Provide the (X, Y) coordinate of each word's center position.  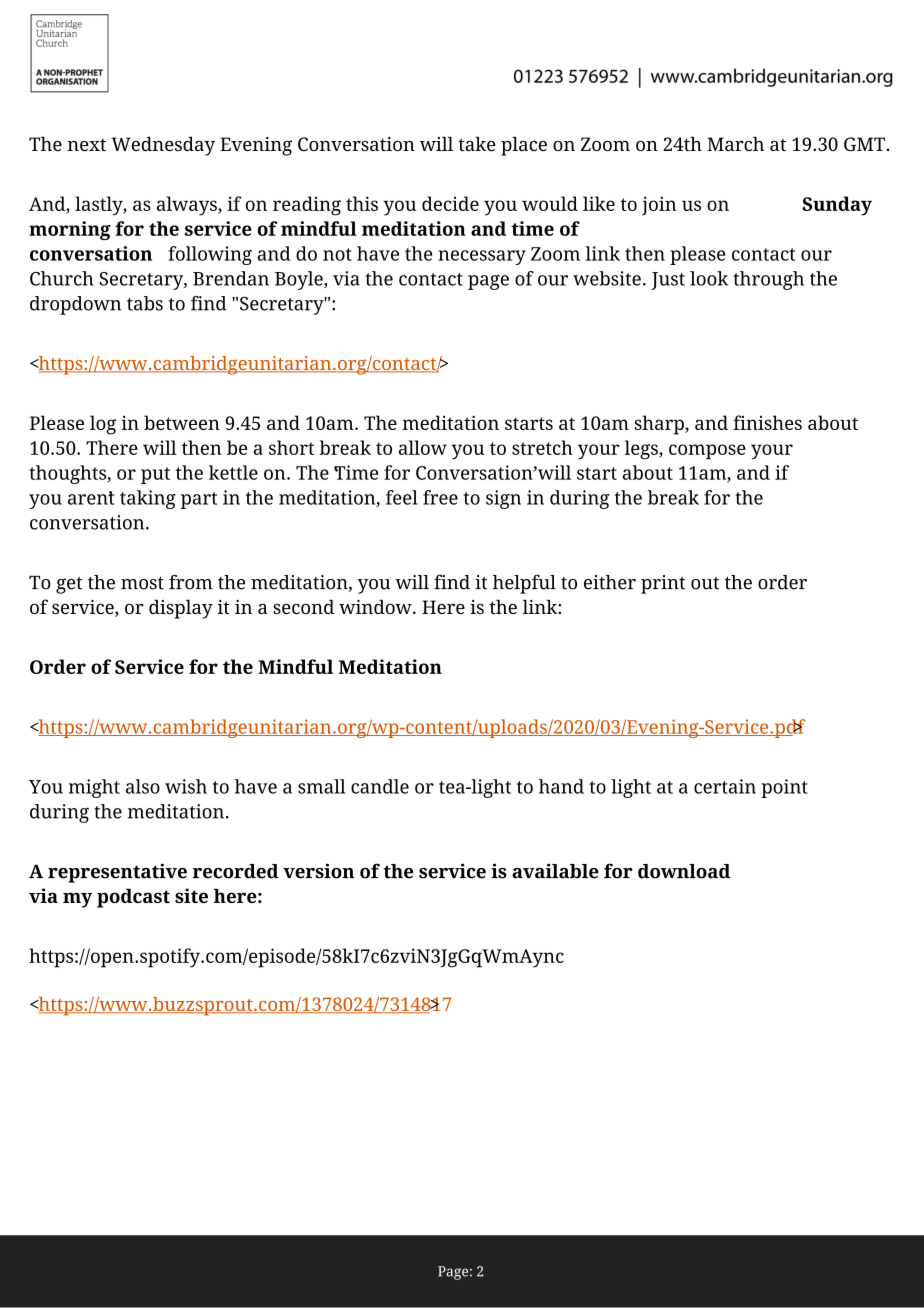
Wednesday (163, 146)
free (440, 497)
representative (117, 873)
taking (148, 499)
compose (707, 452)
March (735, 144)
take (477, 144)
